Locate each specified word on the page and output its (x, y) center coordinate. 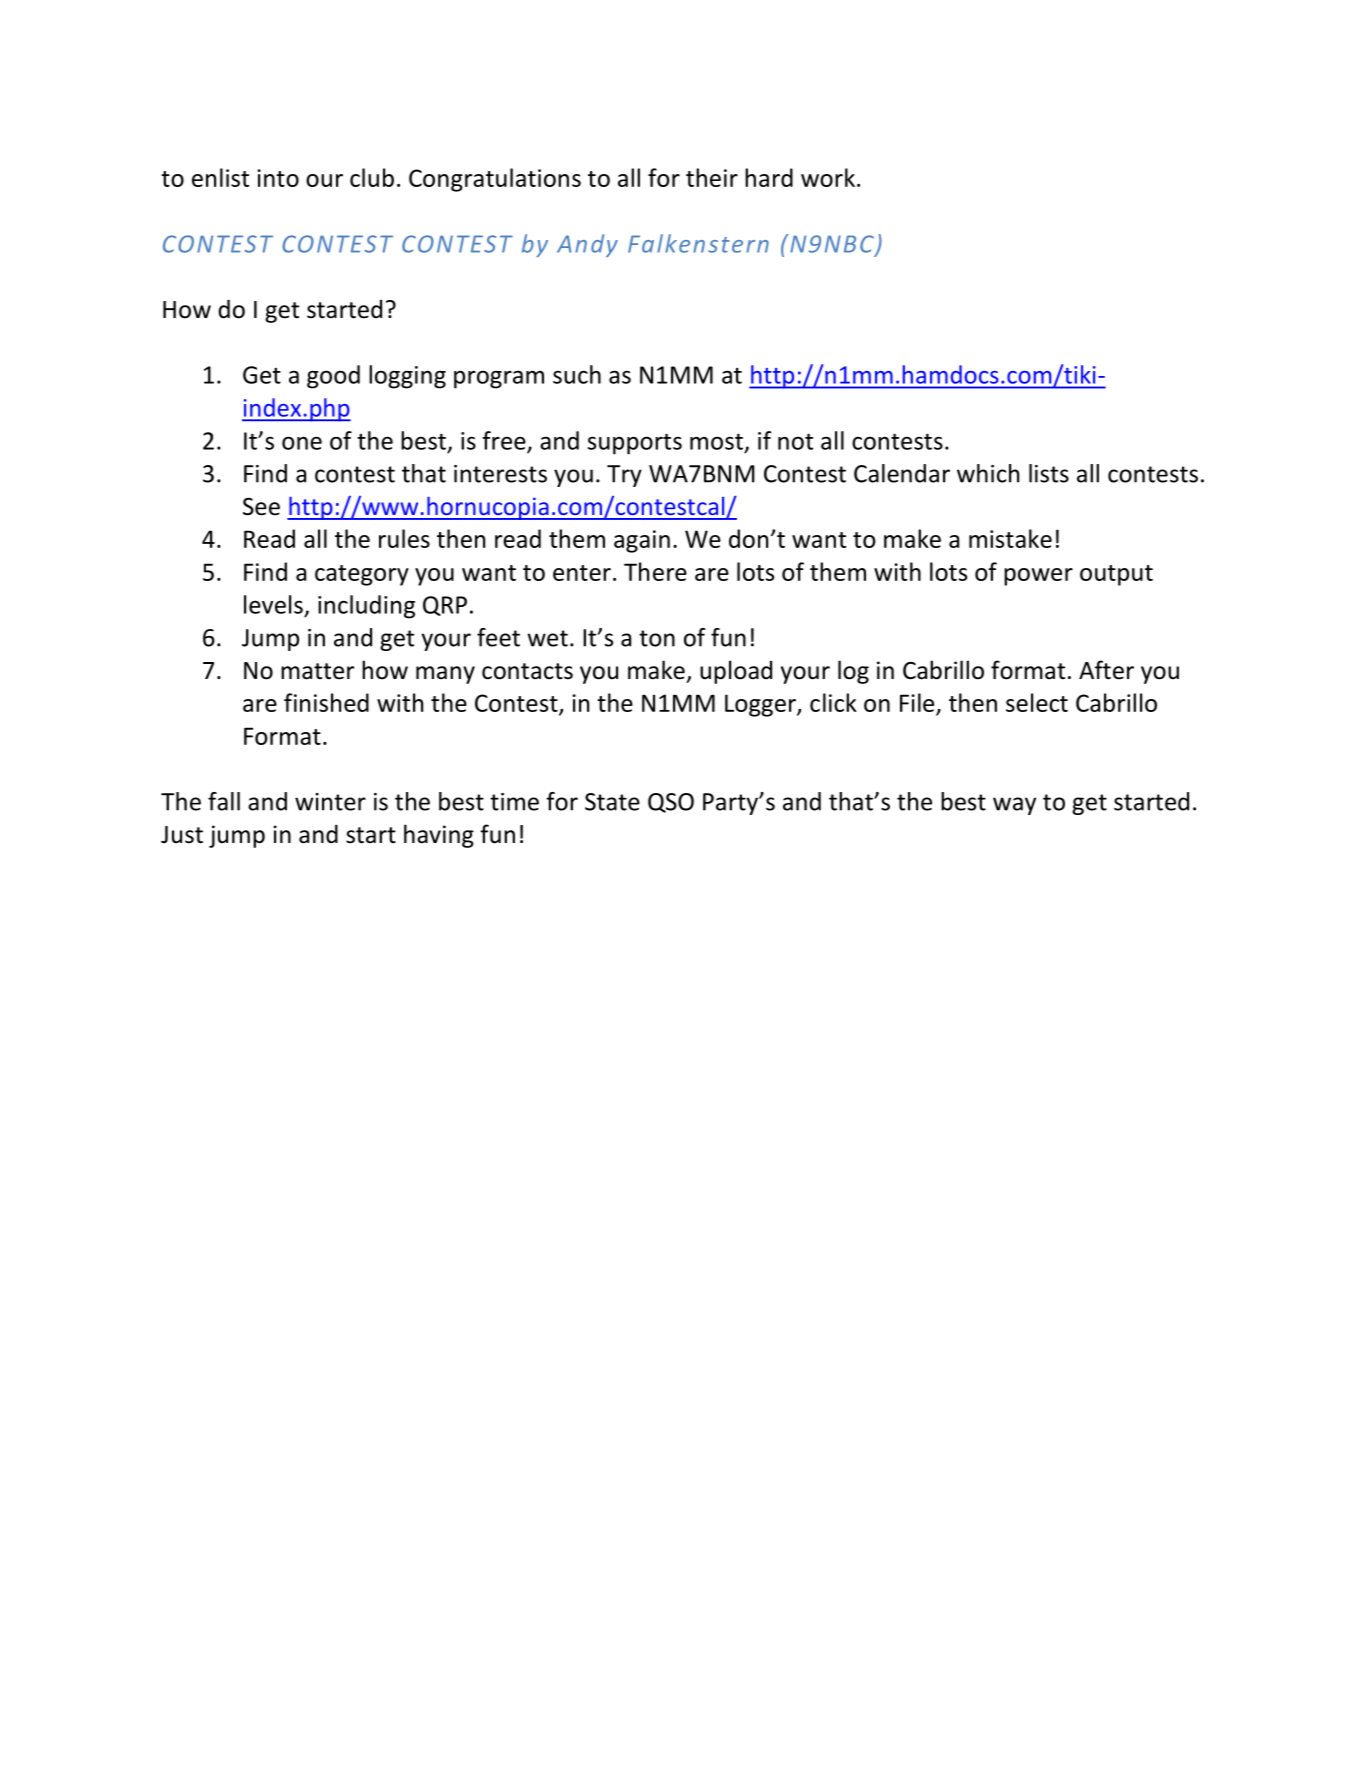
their (712, 177)
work (828, 177)
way (1014, 806)
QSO (671, 803)
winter (330, 802)
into (278, 178)
